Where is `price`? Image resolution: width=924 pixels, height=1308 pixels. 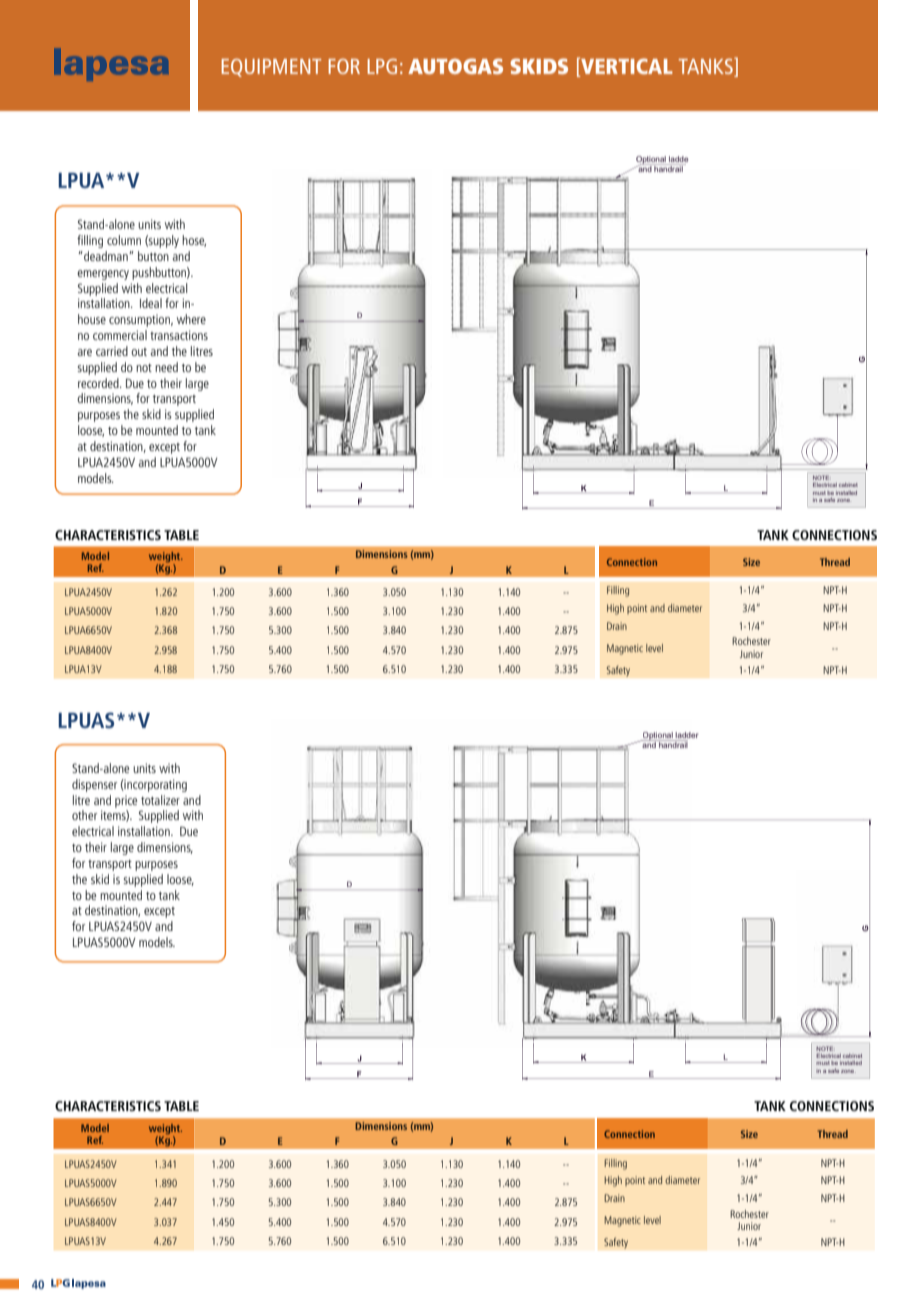
price is located at coordinates (126, 801).
